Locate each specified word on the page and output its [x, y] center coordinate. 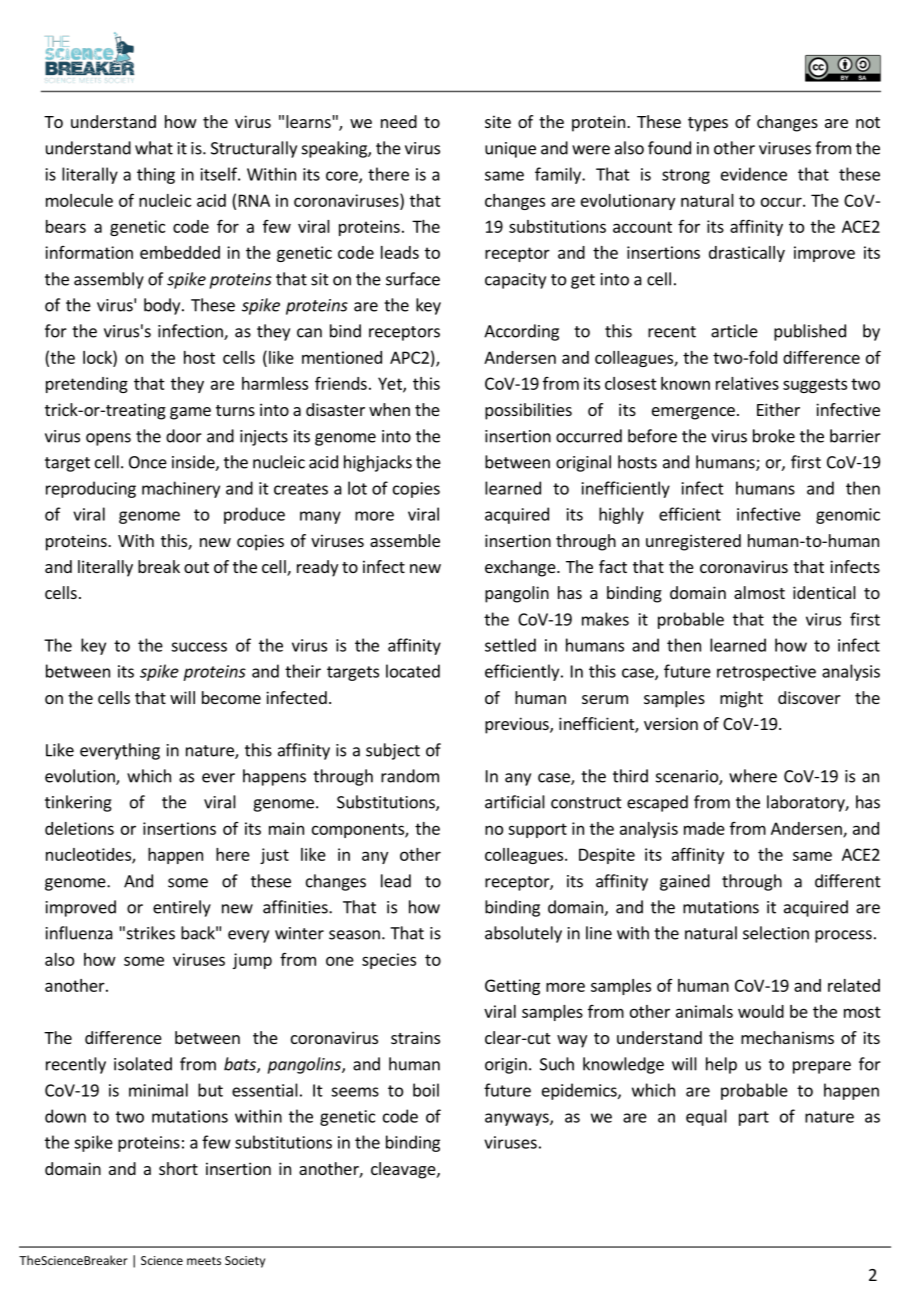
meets [204, 1261]
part [754, 1118]
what [154, 148]
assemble [405, 540]
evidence [754, 174]
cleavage [404, 1170]
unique [510, 150]
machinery [181, 489]
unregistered [693, 542]
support [537, 830]
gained [685, 882]
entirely [182, 908]
